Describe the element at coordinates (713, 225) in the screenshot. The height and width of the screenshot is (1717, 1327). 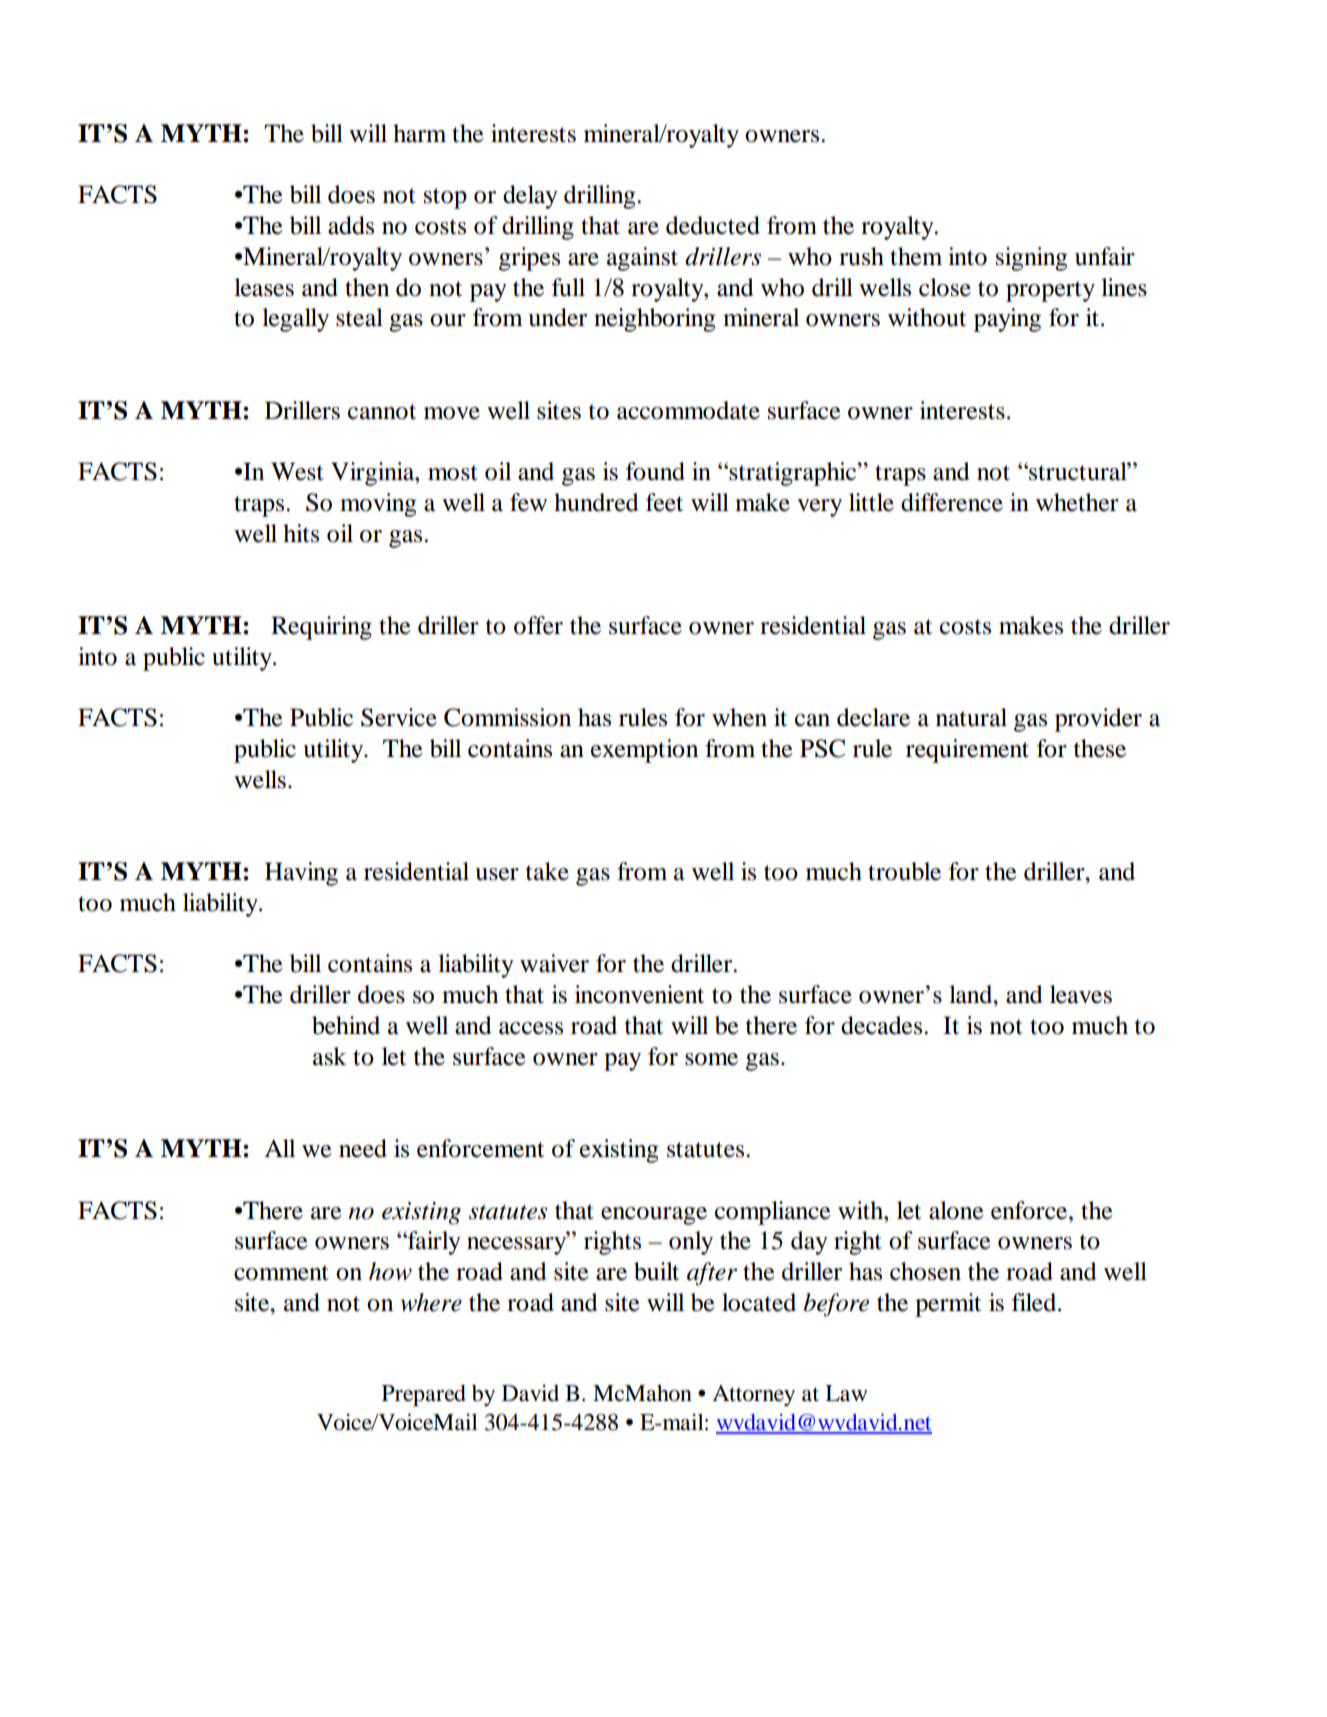
I see `deducted` at that location.
